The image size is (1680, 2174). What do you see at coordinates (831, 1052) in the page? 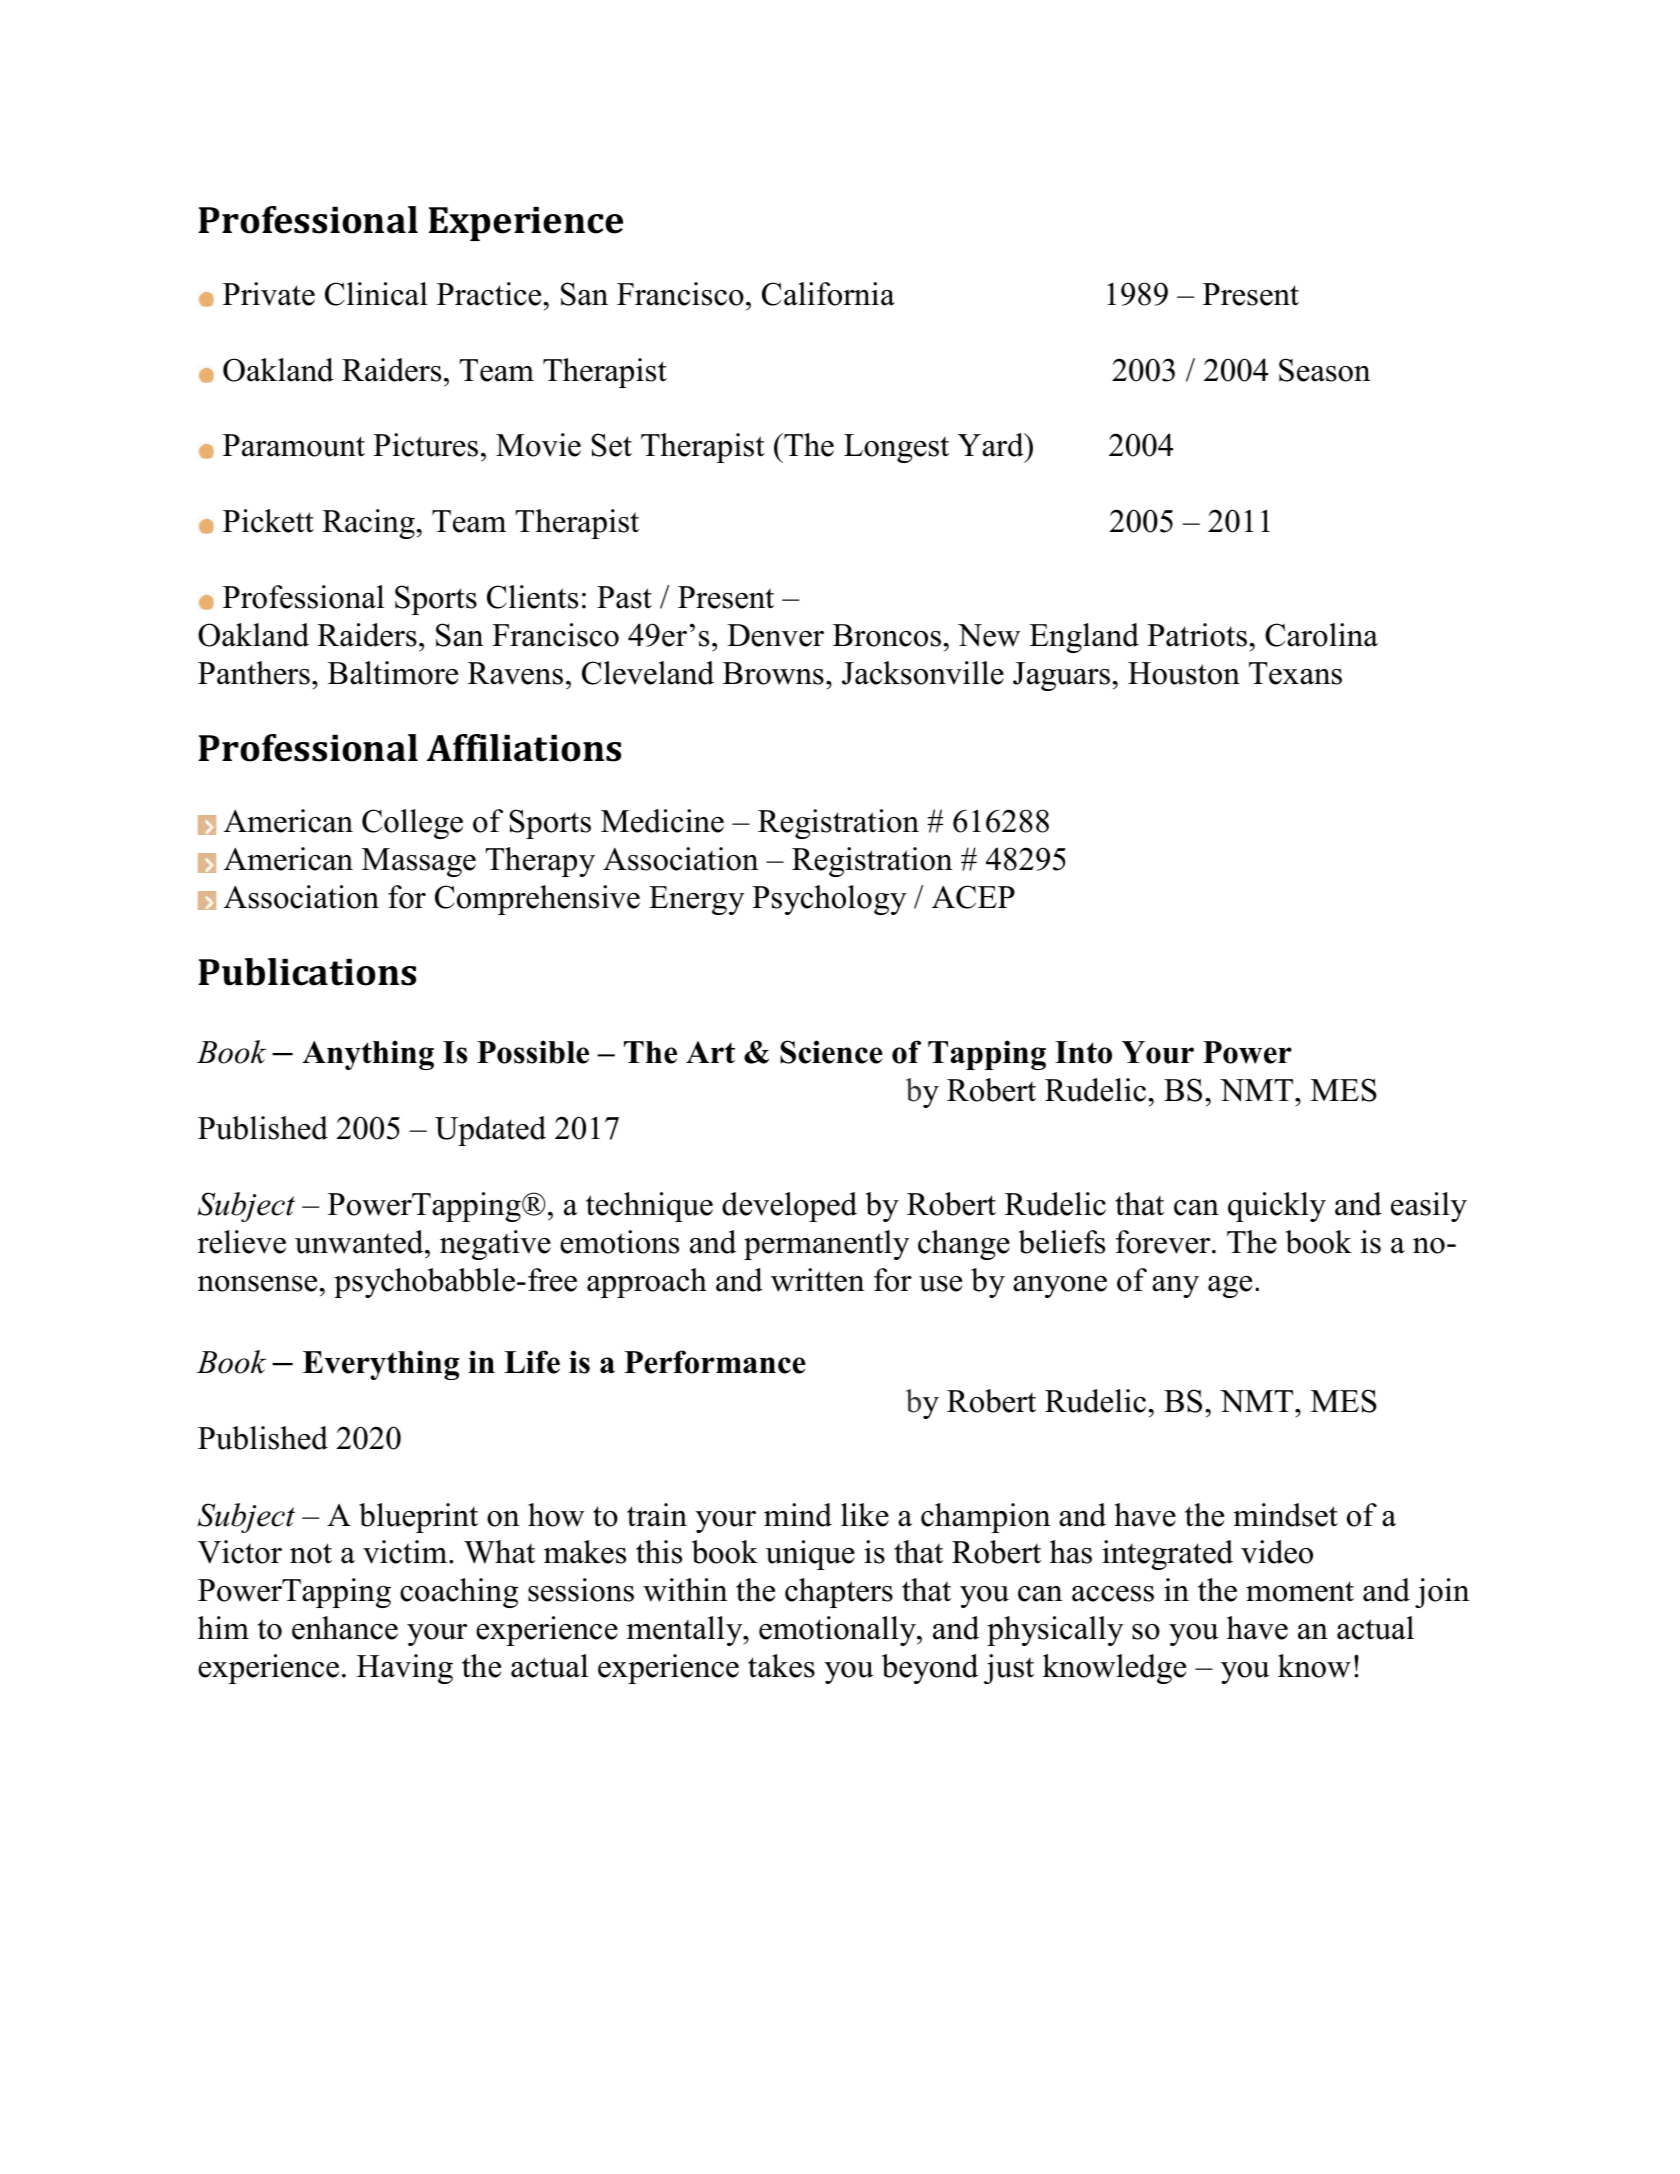
I see `Science` at bounding box center [831, 1052].
